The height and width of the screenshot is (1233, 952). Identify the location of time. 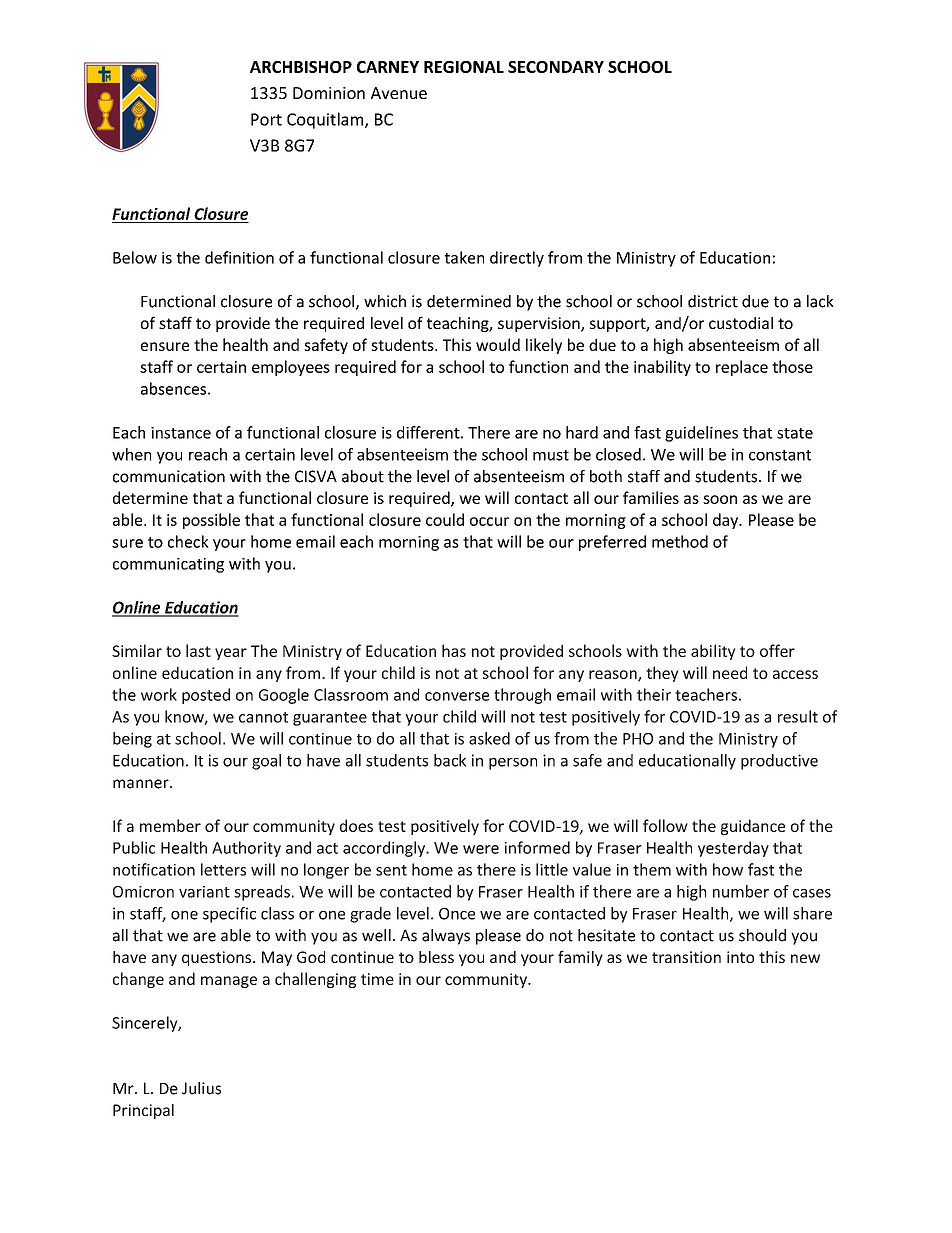
(377, 979).
